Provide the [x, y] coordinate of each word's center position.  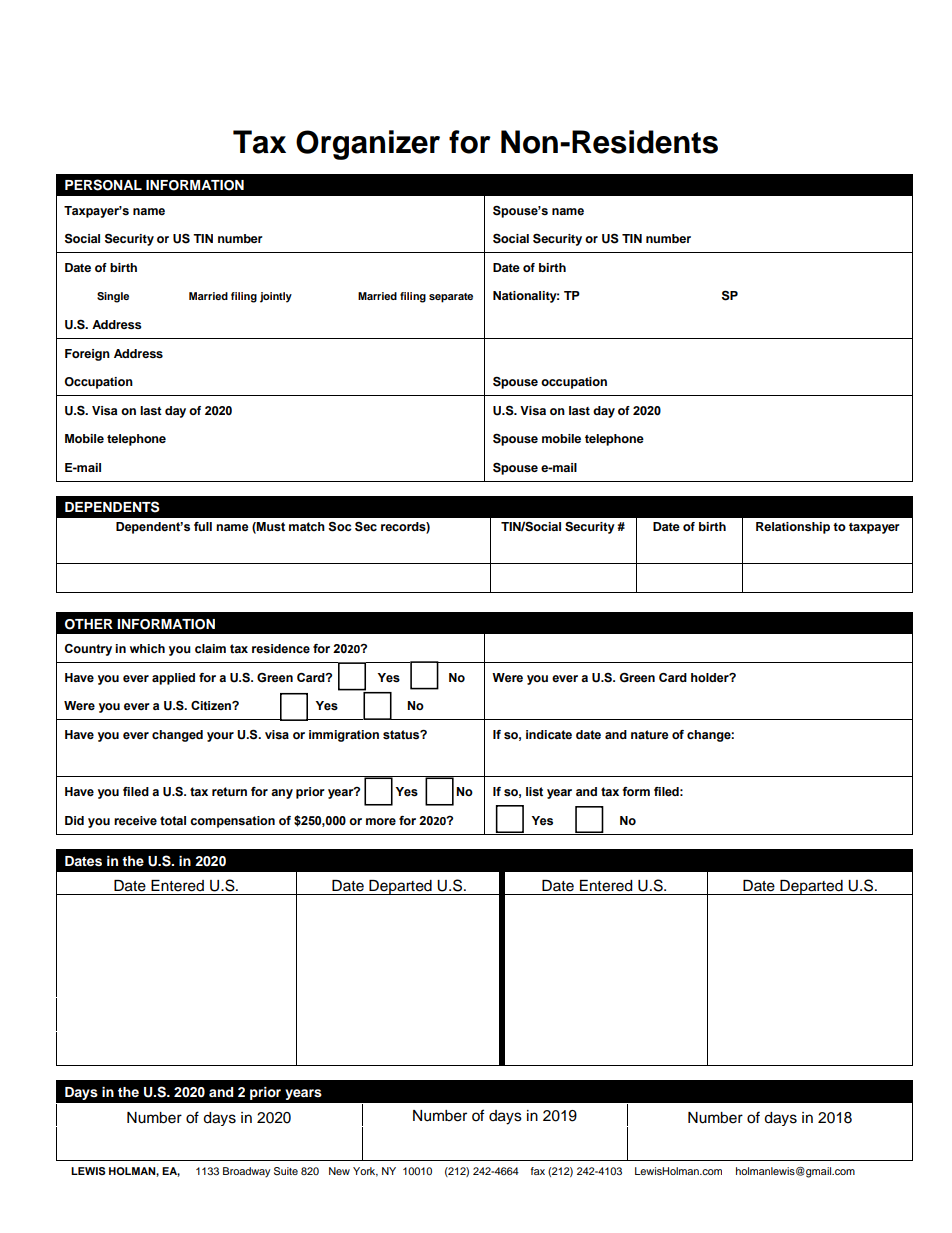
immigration [344, 736]
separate [451, 298]
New [339, 1171]
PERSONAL [103, 185]
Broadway [246, 1172]
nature [650, 735]
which [147, 649]
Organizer [368, 145]
